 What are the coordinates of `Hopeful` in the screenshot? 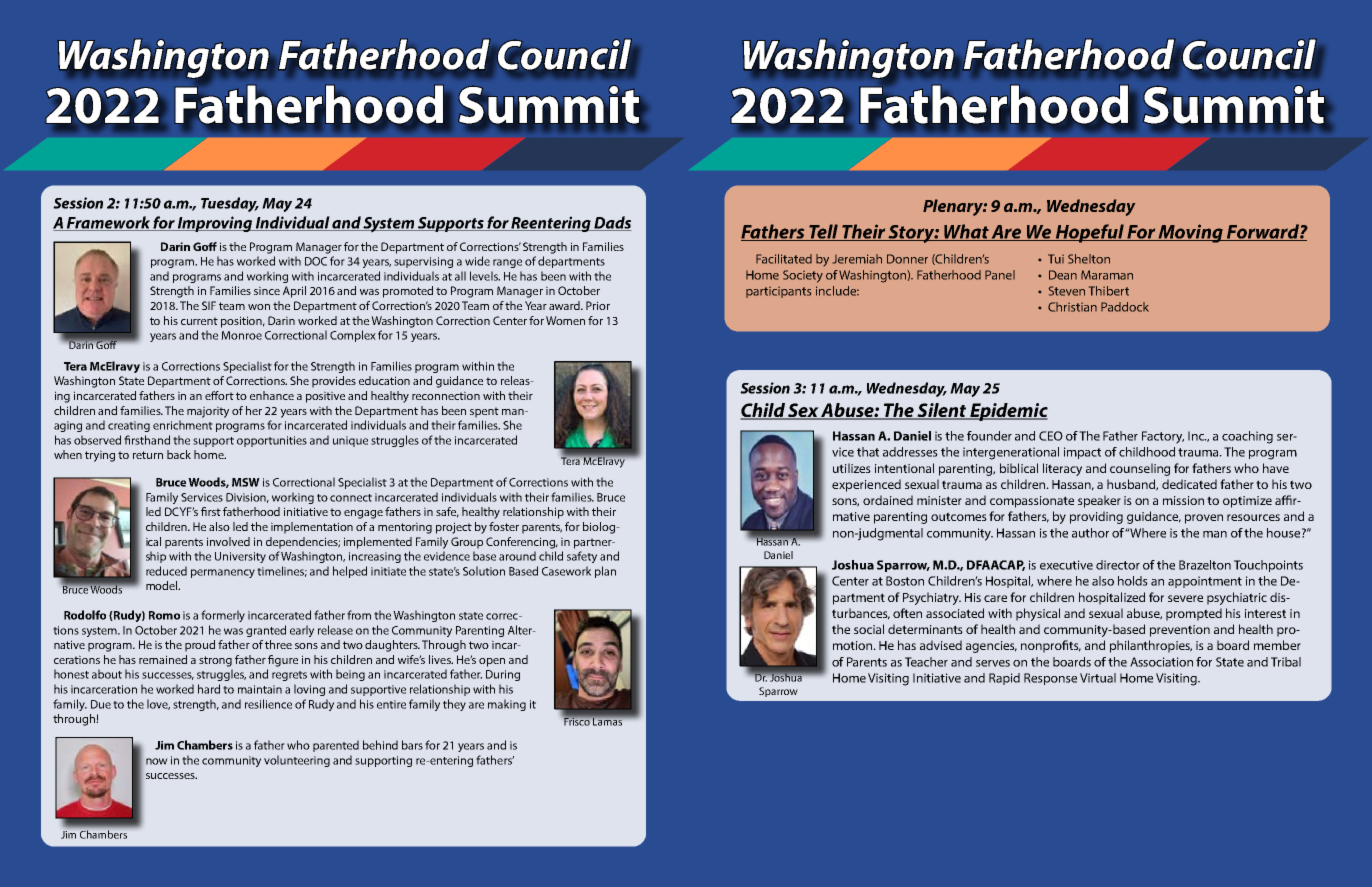 It's located at (1089, 233).
